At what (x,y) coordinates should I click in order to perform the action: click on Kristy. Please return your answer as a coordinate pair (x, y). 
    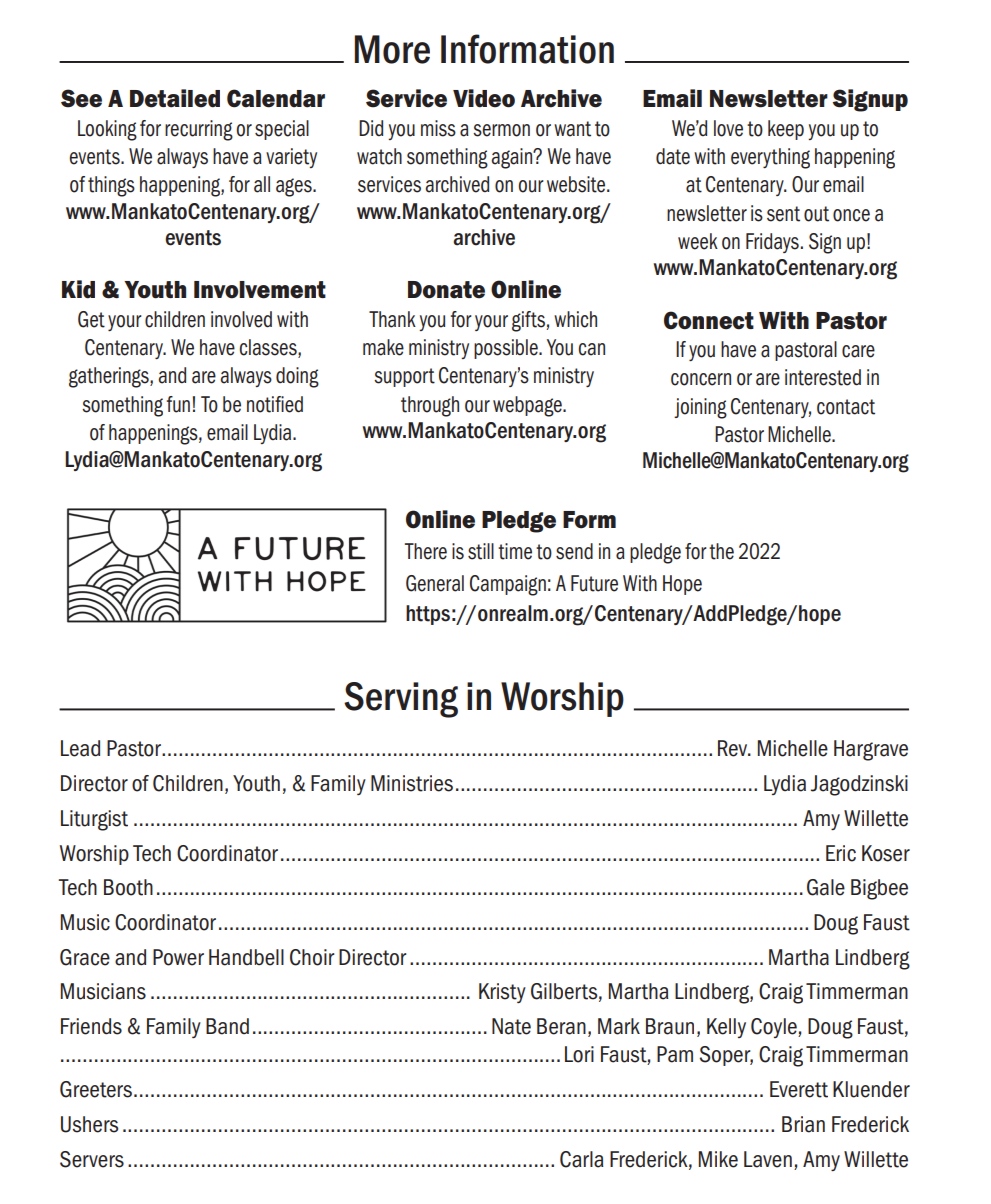
    Looking at the image, I should click on (502, 993).
